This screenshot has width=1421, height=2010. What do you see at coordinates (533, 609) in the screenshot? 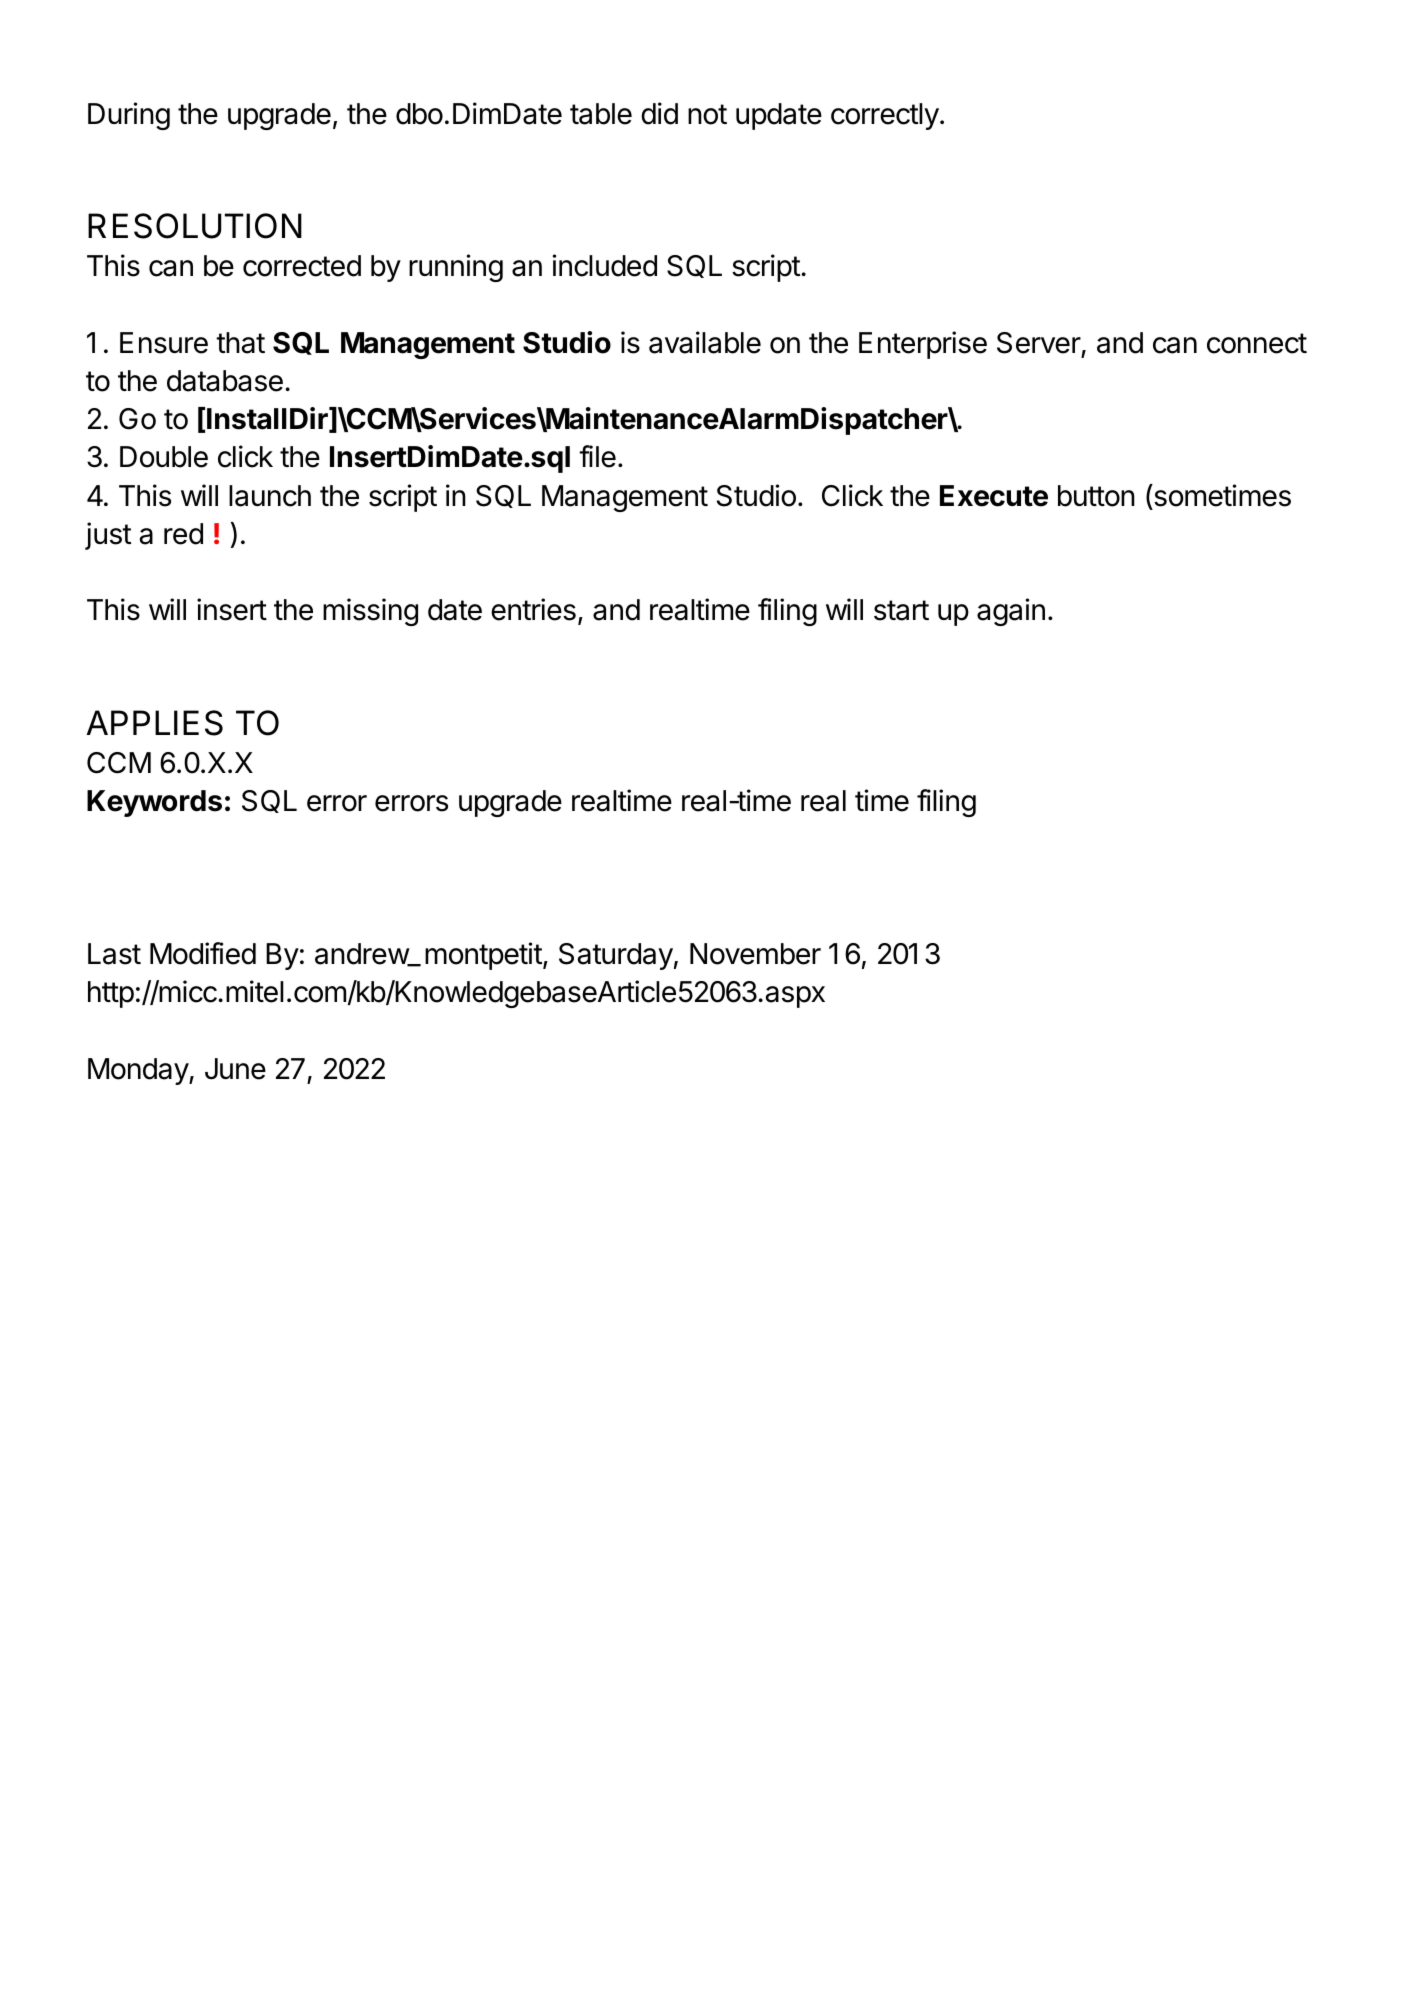
I see `entries` at bounding box center [533, 609].
